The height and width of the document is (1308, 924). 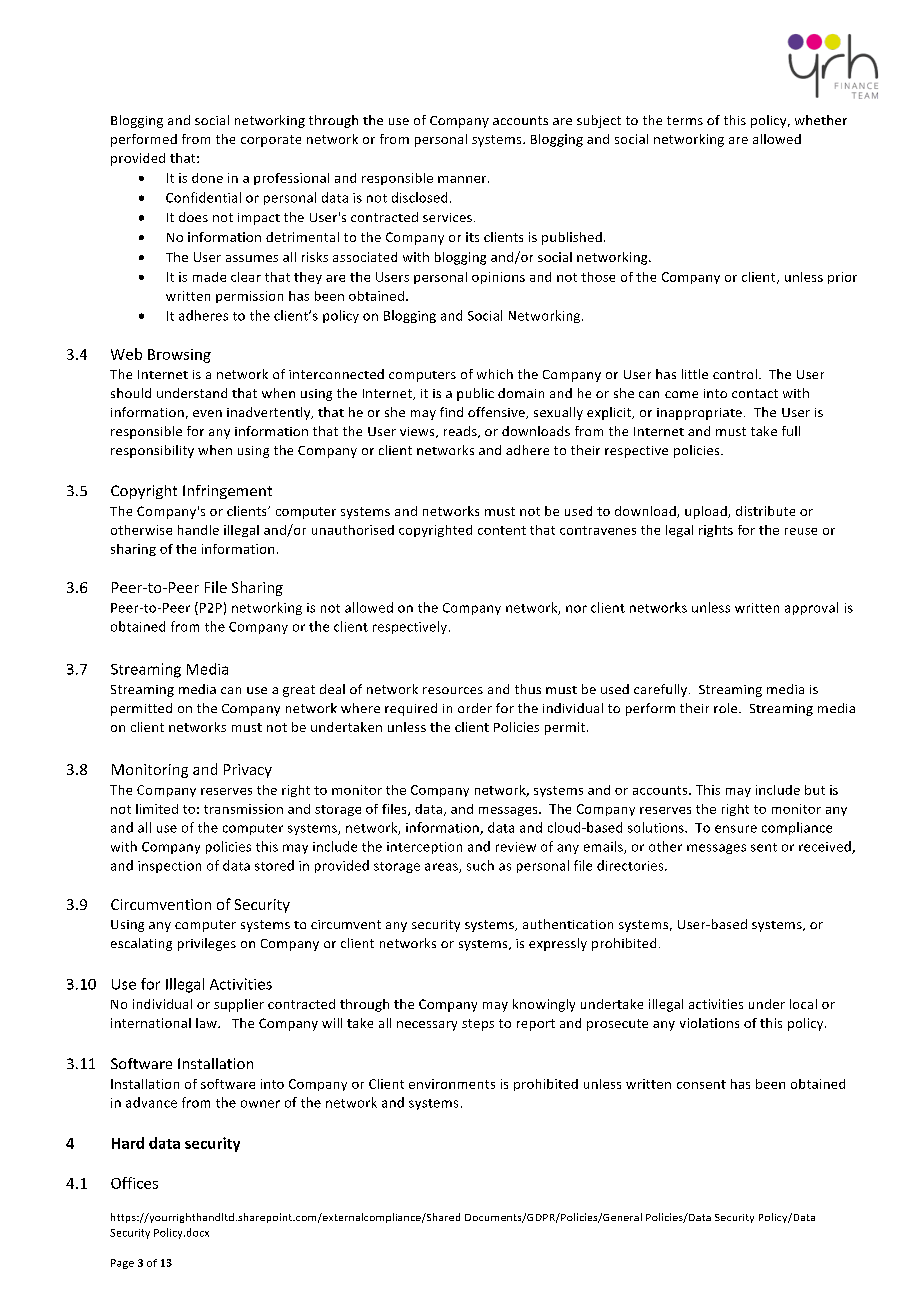 What do you see at coordinates (502, 530) in the document?
I see `content` at bounding box center [502, 530].
